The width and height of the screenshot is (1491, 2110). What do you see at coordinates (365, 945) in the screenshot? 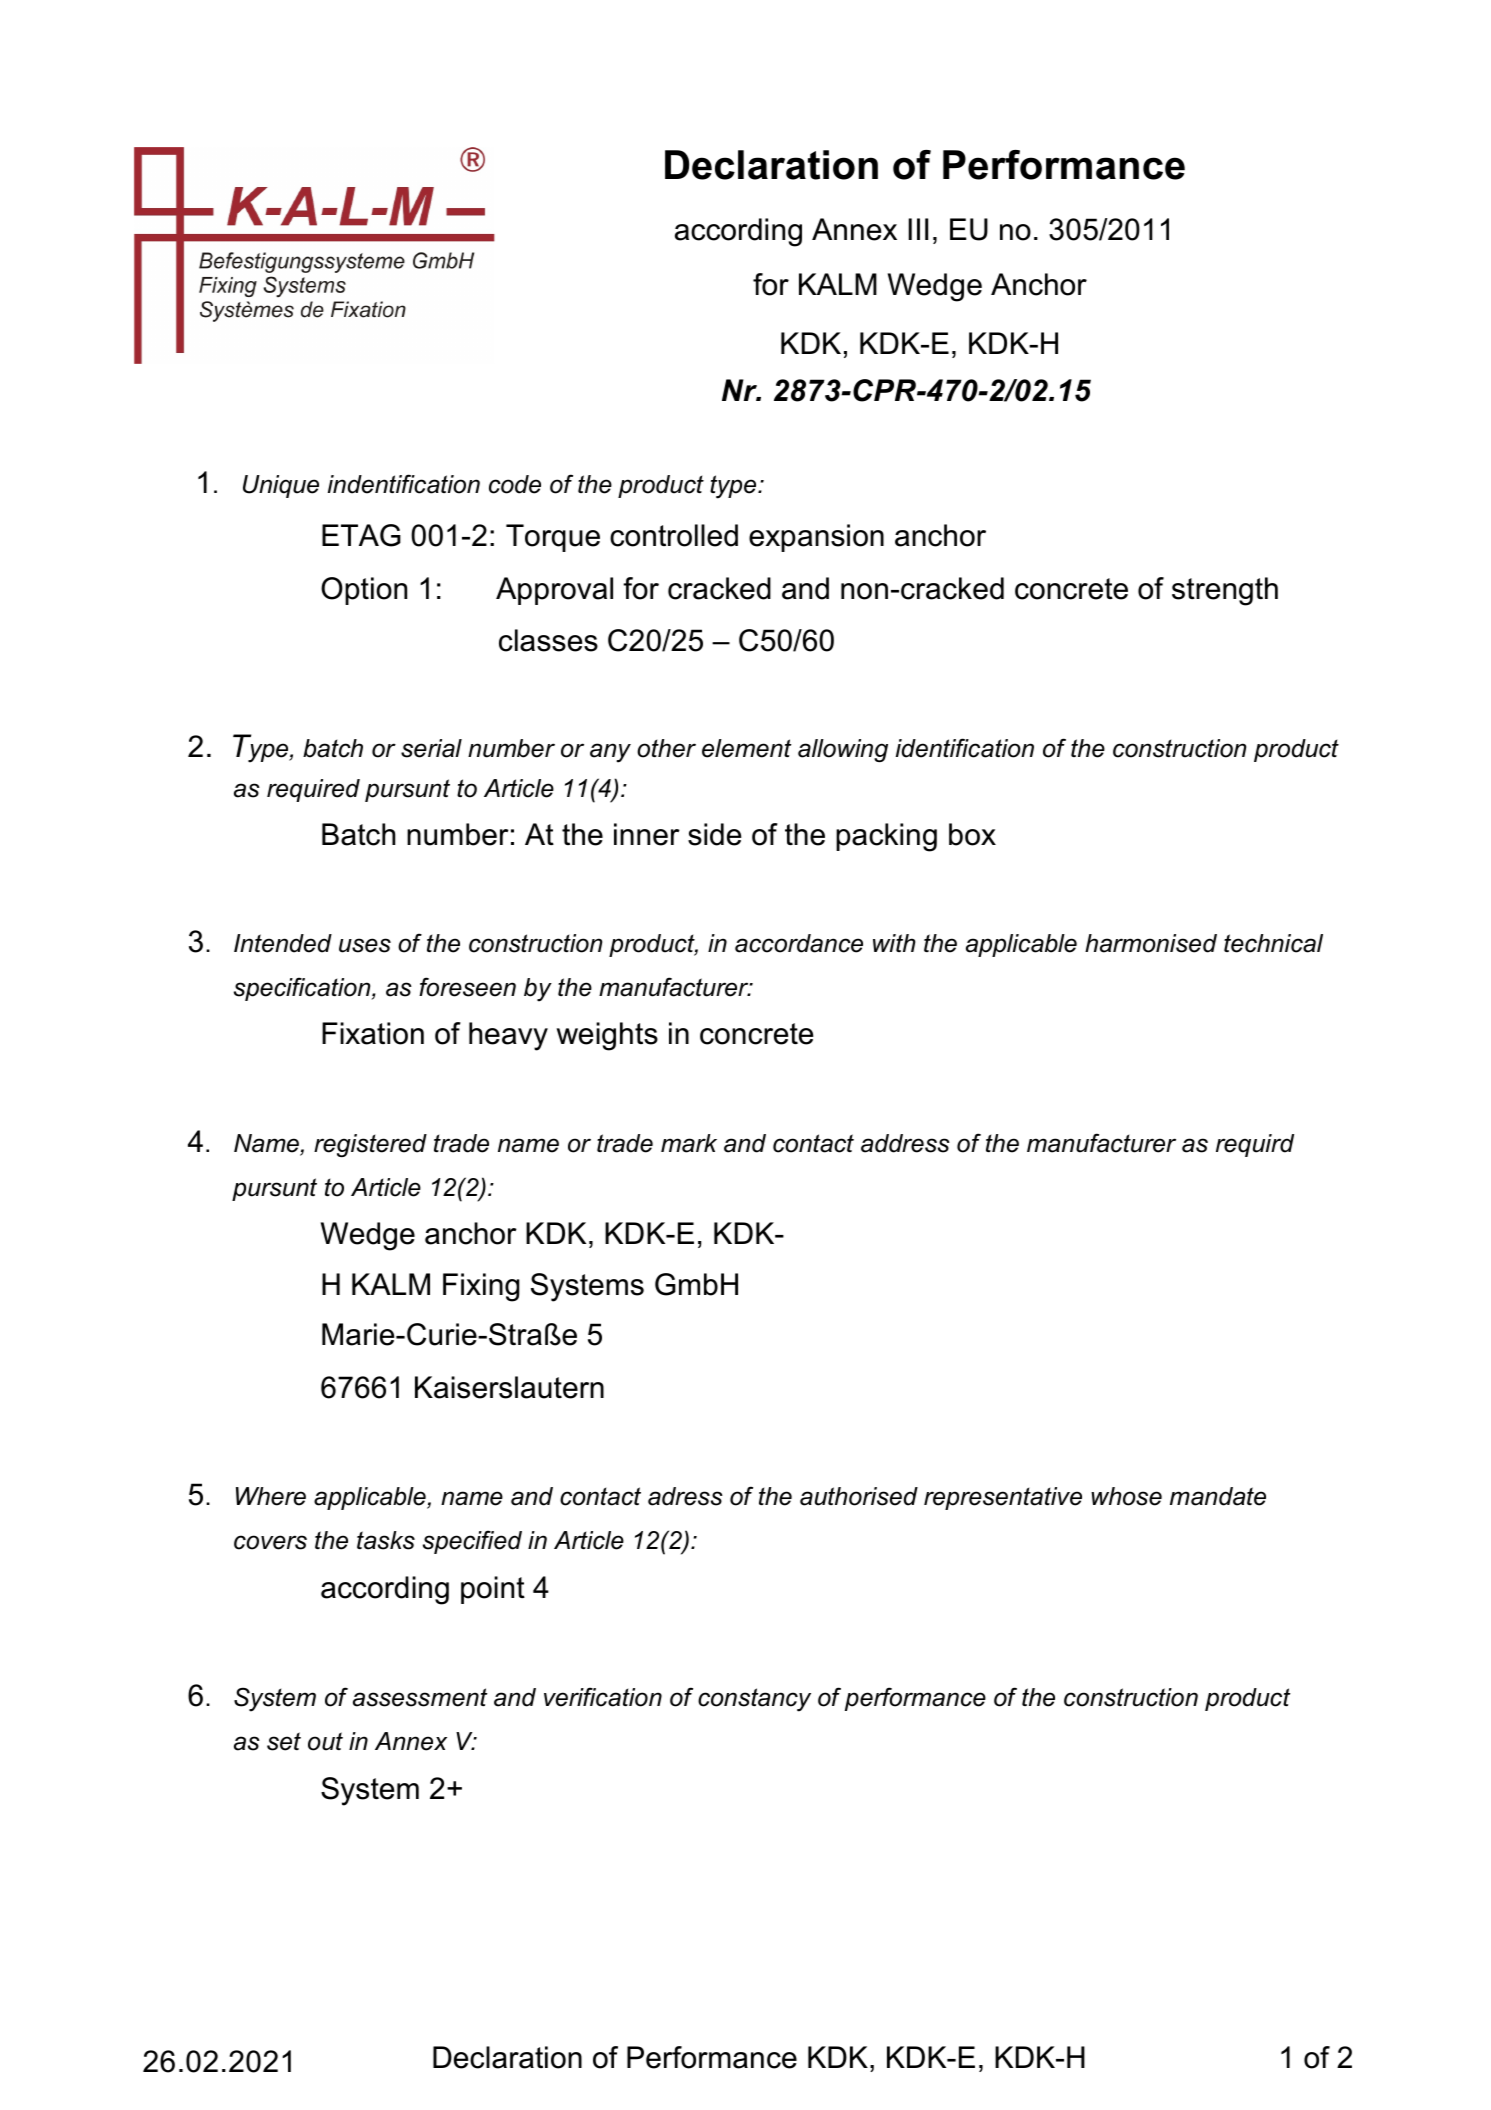
I see `uses` at bounding box center [365, 945].
